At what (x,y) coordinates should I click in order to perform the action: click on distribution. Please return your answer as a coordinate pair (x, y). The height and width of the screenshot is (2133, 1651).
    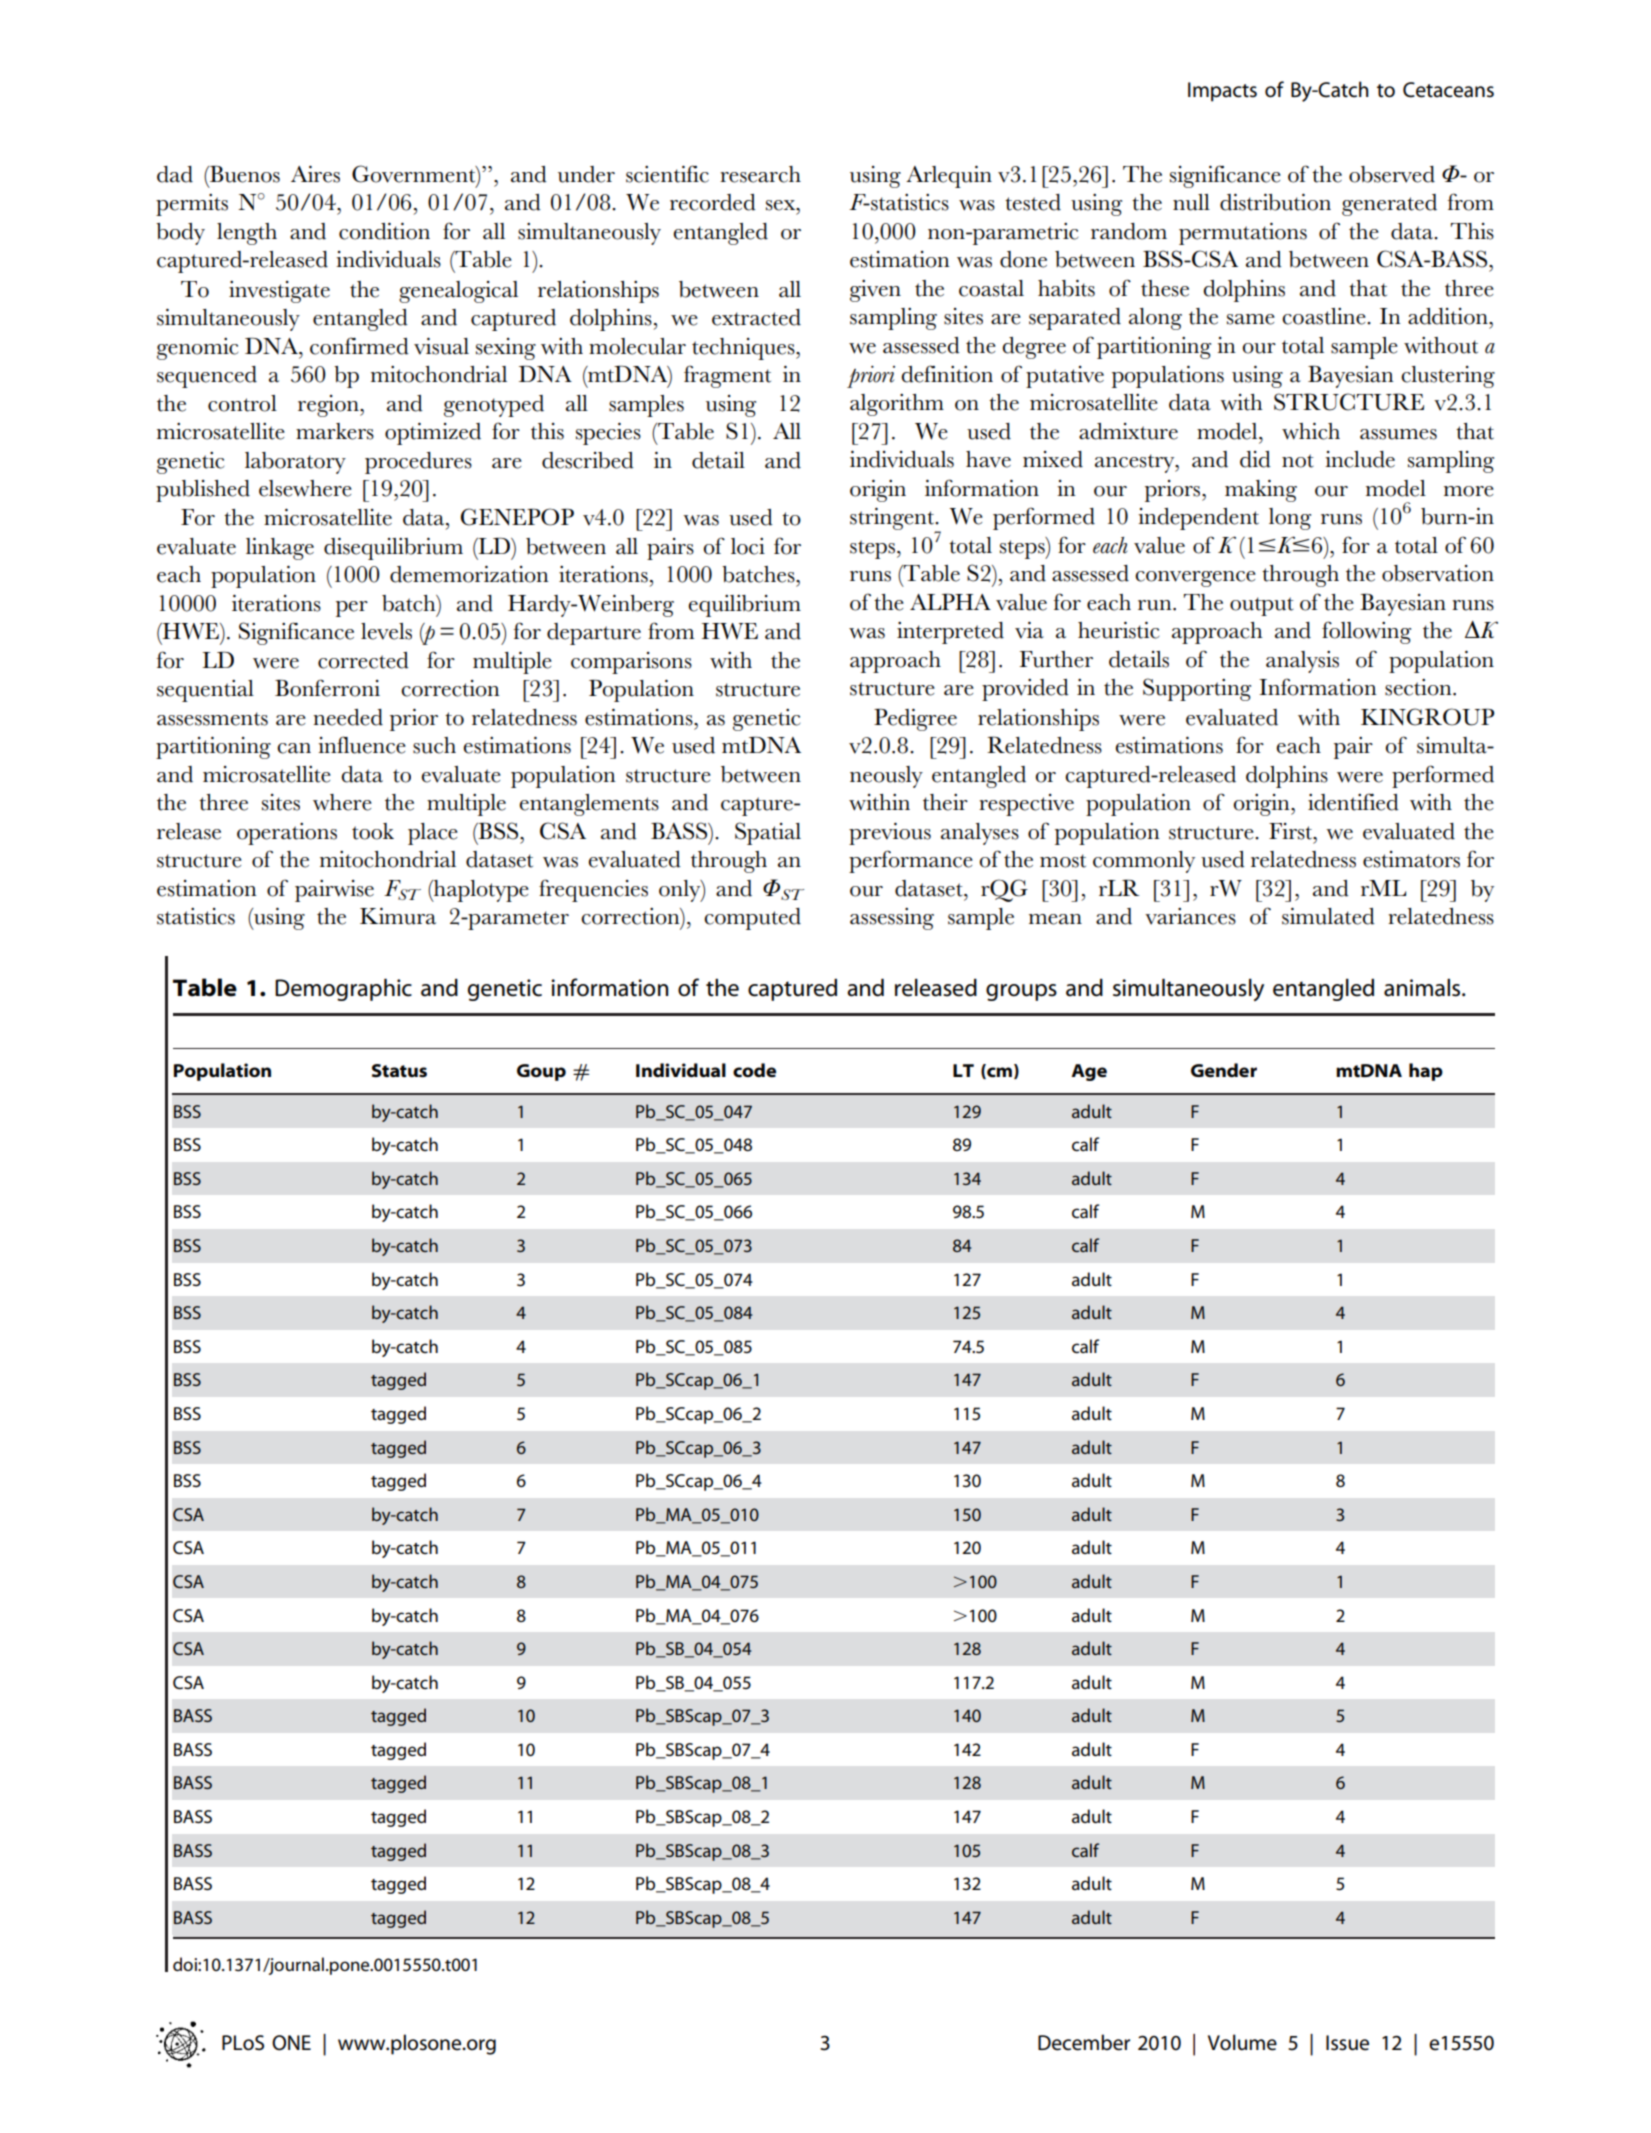
    Looking at the image, I should click on (1275, 202).
